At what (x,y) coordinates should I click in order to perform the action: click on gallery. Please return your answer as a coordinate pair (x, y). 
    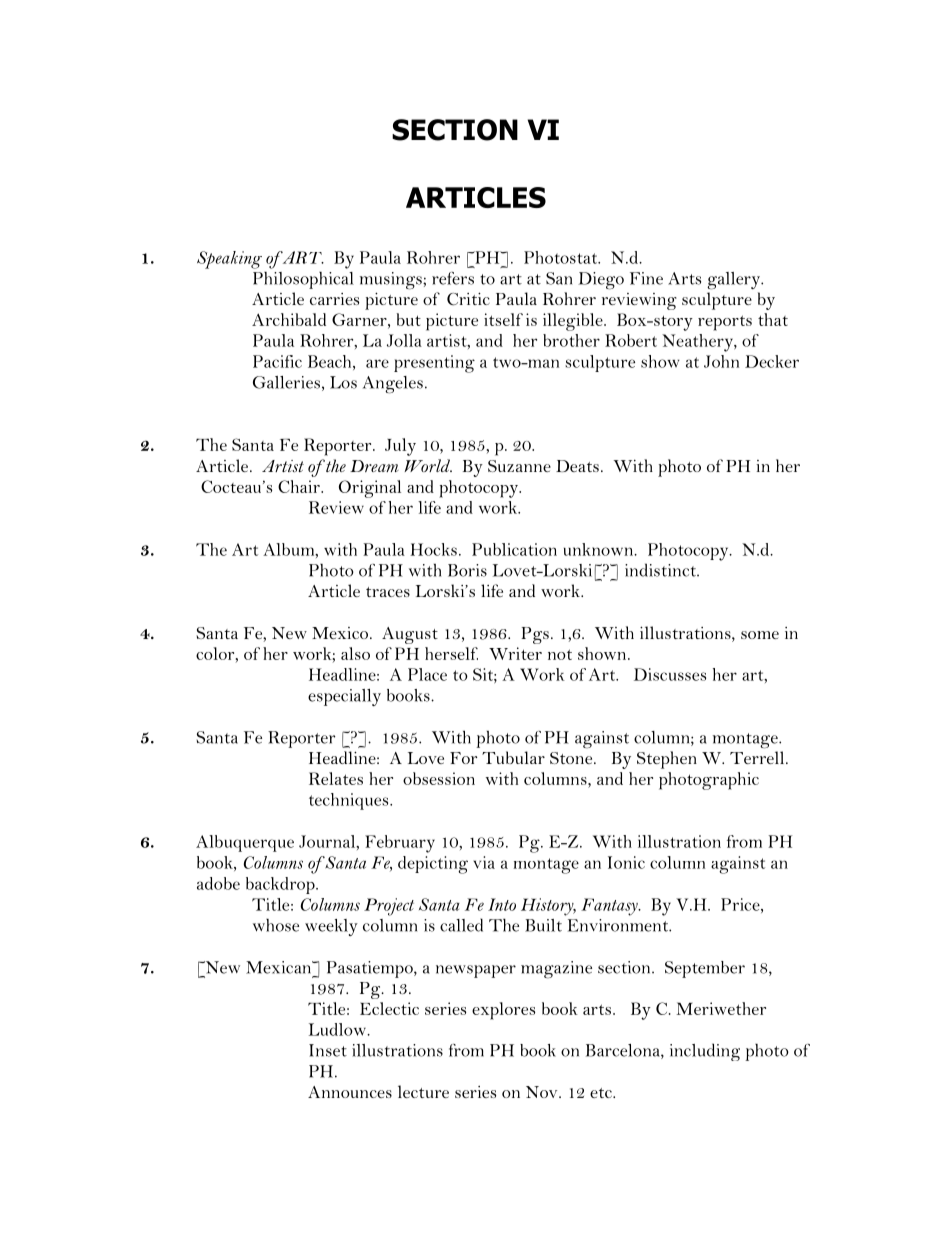
    Looking at the image, I should click on (735, 281).
